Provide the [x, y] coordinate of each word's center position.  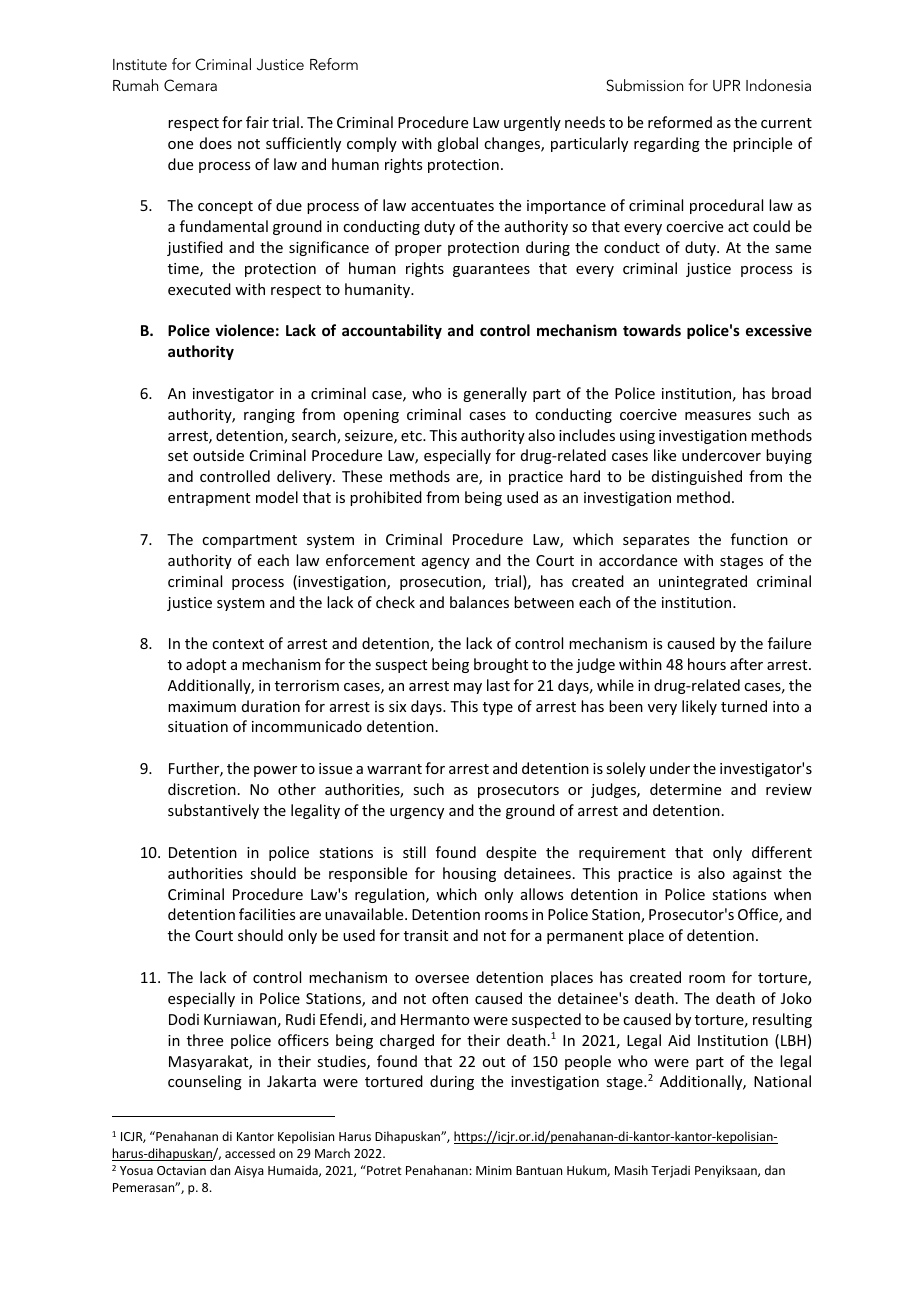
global [457, 144]
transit [426, 935]
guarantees [491, 270]
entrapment [209, 499]
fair [257, 122]
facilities [267, 914]
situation [198, 726]
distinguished [697, 477]
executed [199, 289]
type [498, 708]
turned [744, 706]
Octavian [181, 1170]
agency [446, 563]
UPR [726, 86]
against [757, 875]
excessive [779, 330]
